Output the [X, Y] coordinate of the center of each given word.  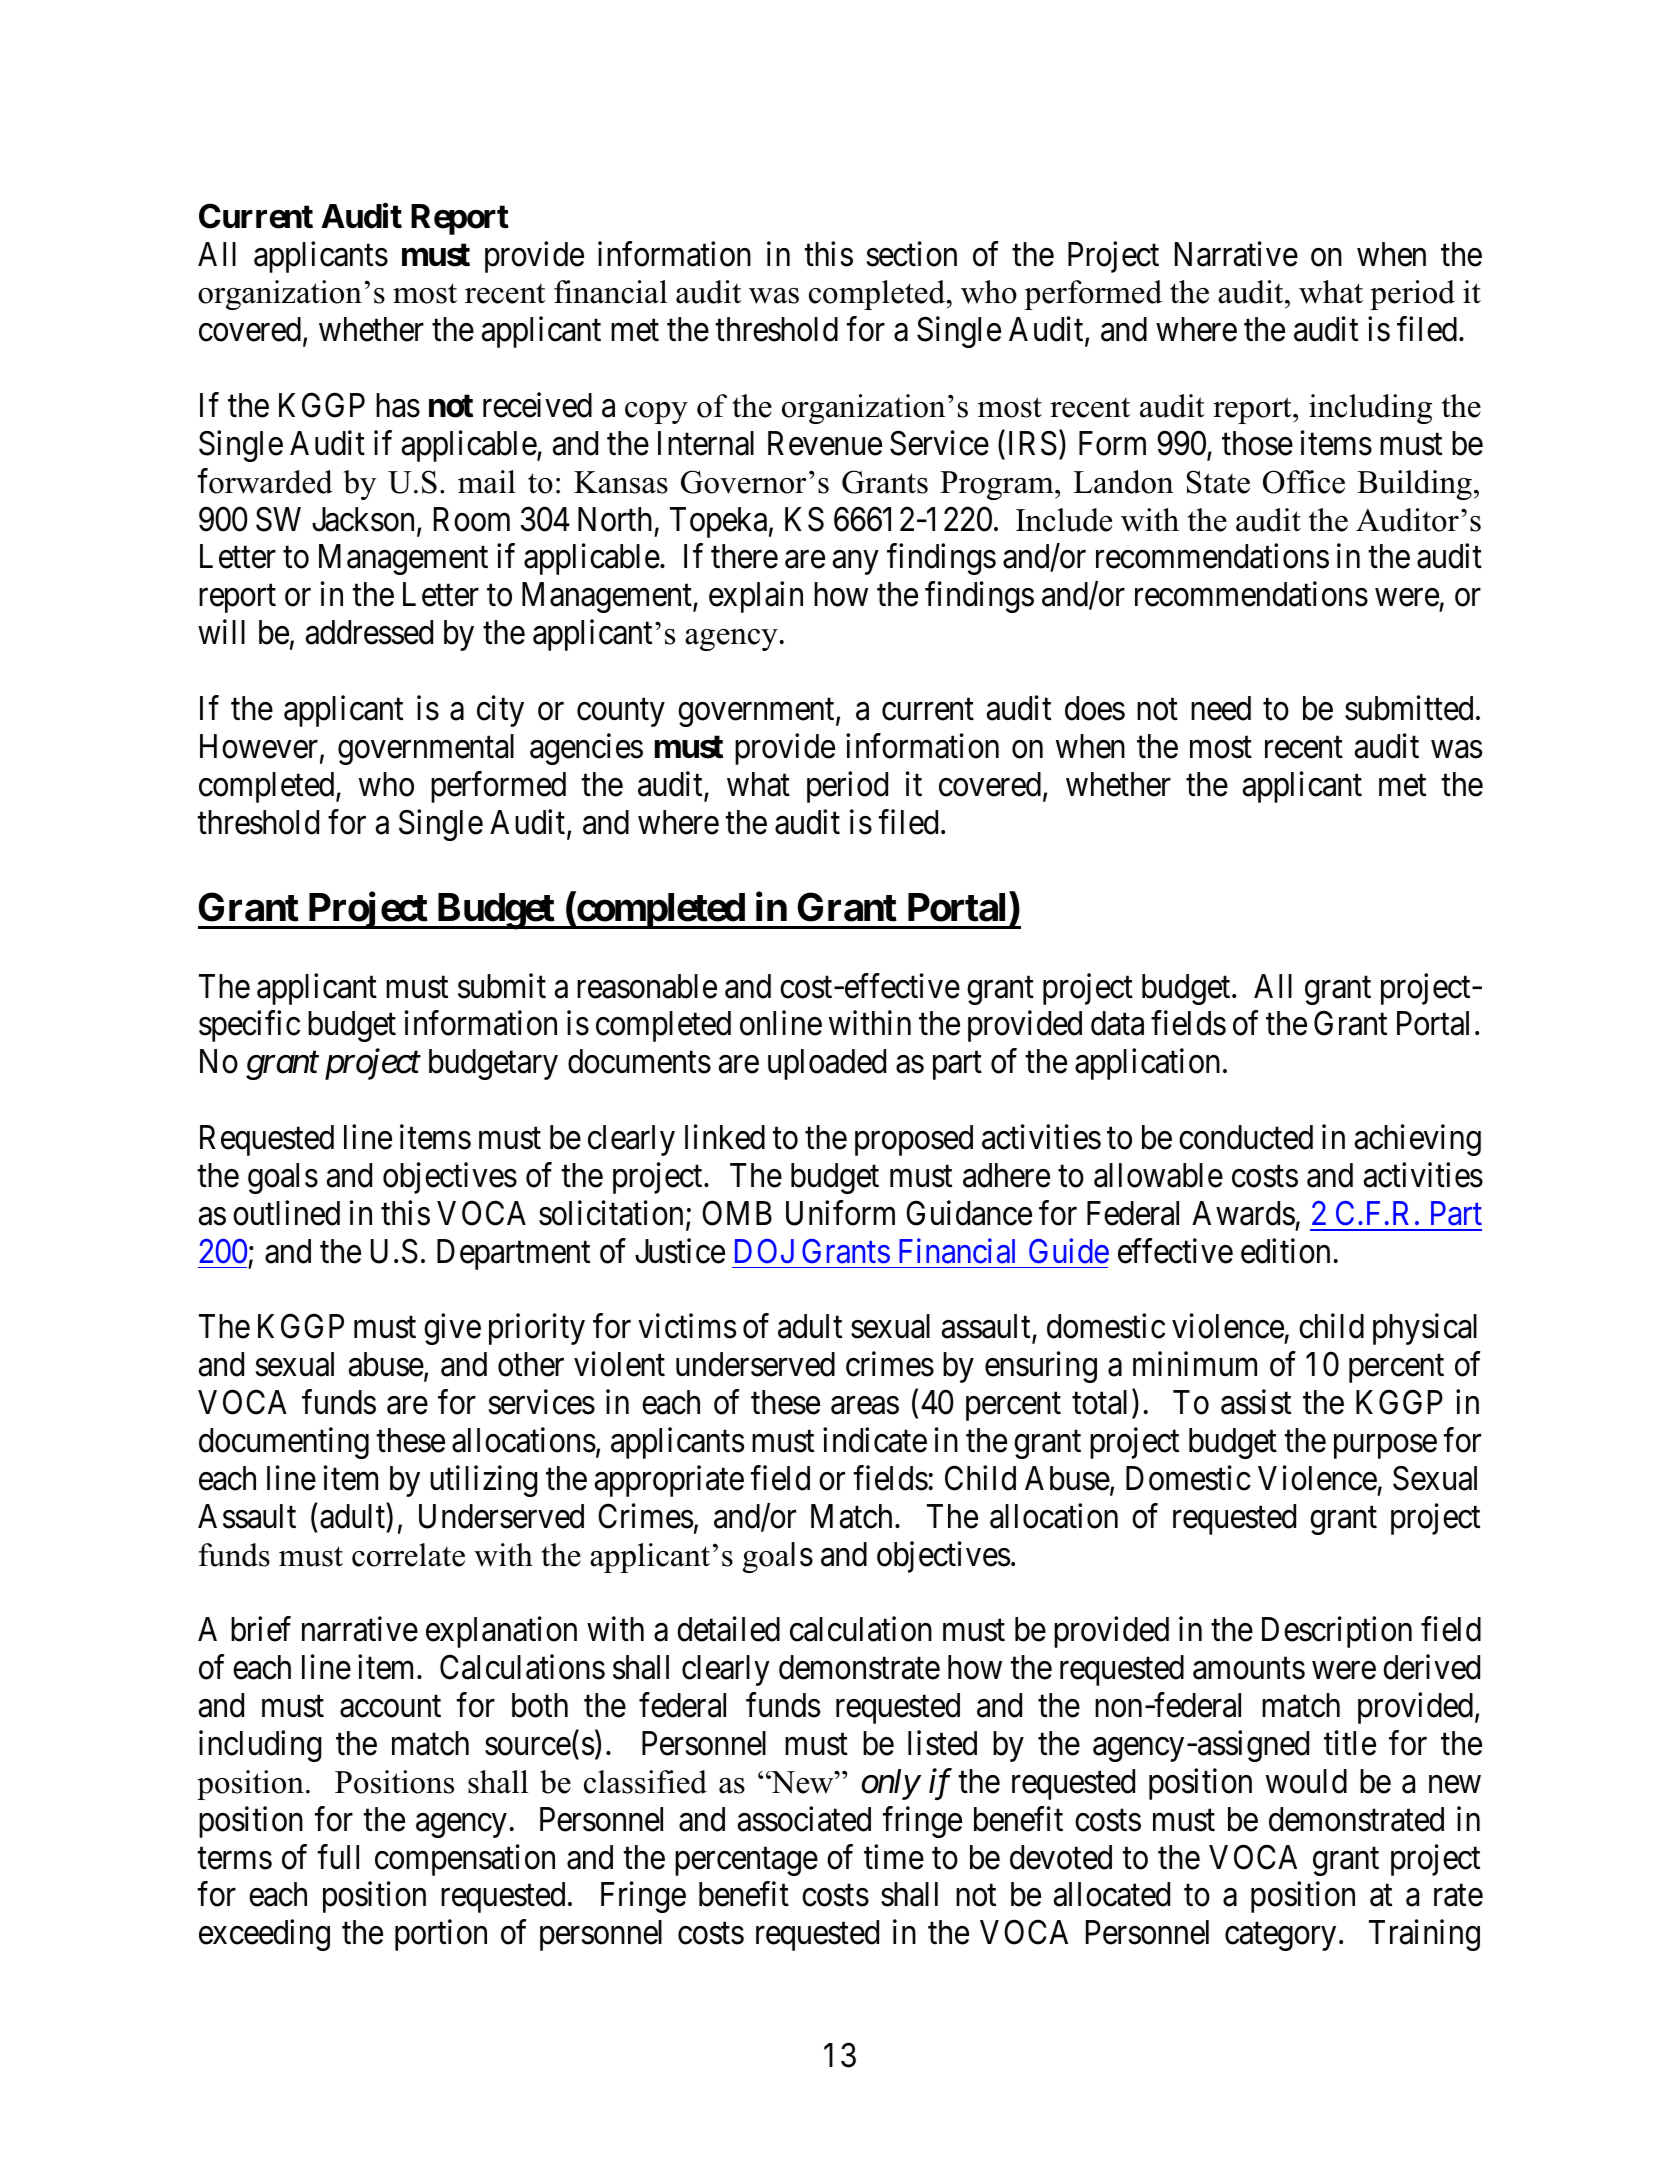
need [1221, 708]
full [338, 1856]
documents [639, 1061]
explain [756, 597]
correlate [408, 1555]
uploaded [827, 1064]
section [912, 254]
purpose [1385, 1447]
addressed [369, 632]
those [1257, 443]
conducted [1246, 1137]
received [537, 405]
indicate [875, 1440]
